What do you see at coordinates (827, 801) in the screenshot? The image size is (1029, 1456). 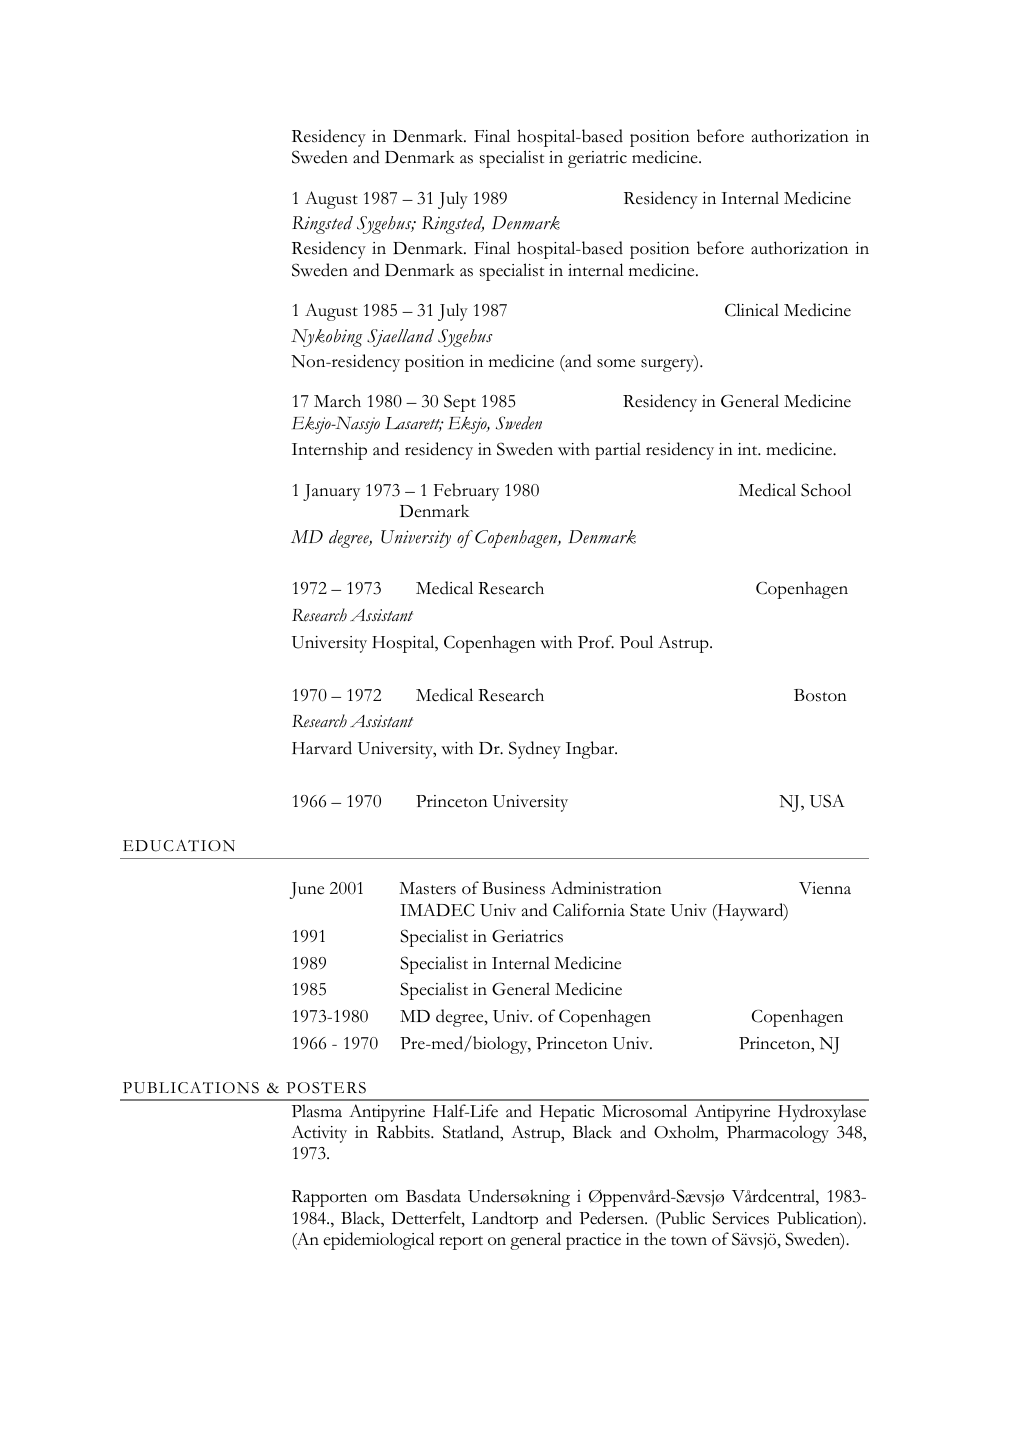 I see `USA` at bounding box center [827, 801].
